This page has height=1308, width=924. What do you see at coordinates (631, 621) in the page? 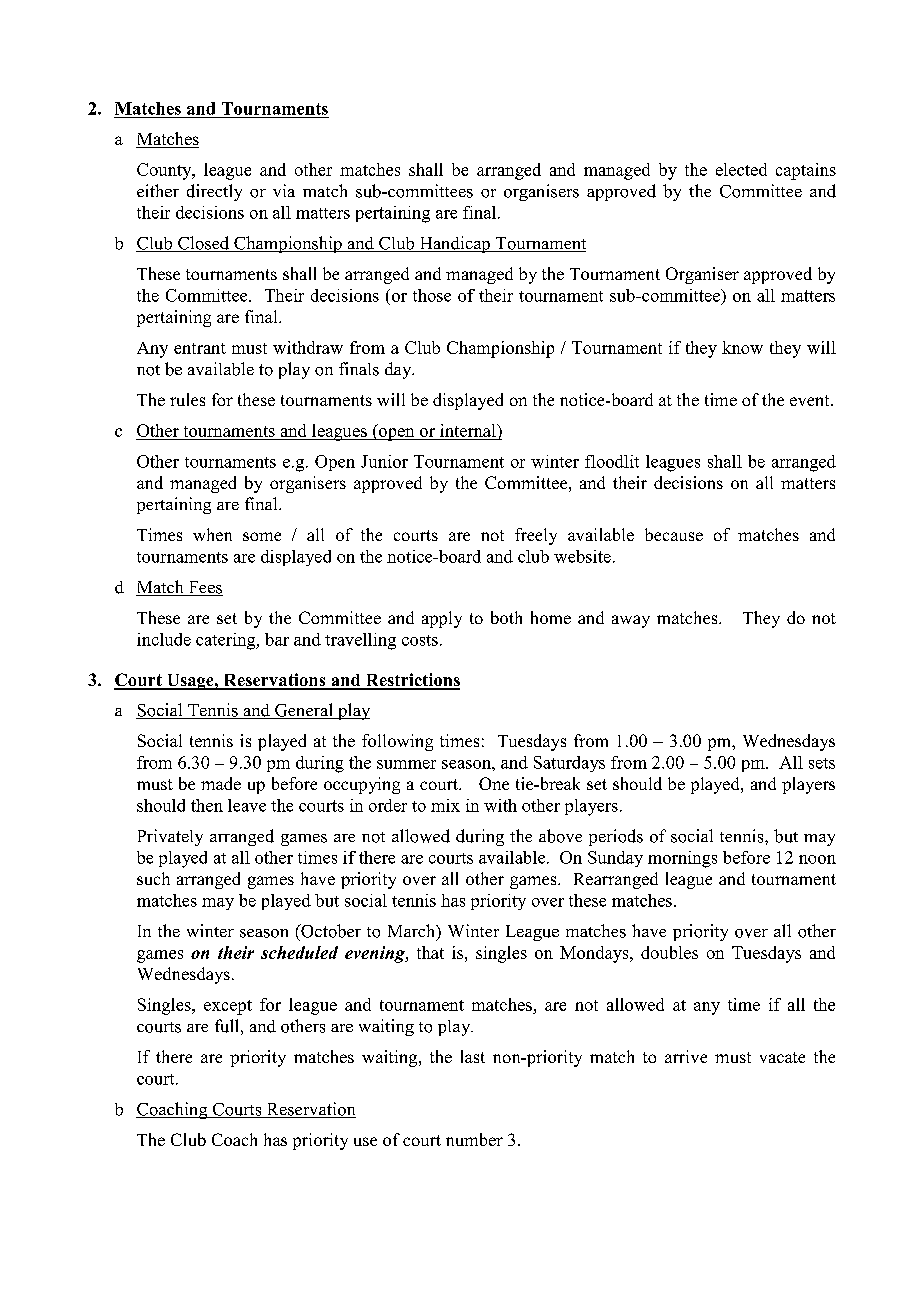
I see `away` at bounding box center [631, 621].
